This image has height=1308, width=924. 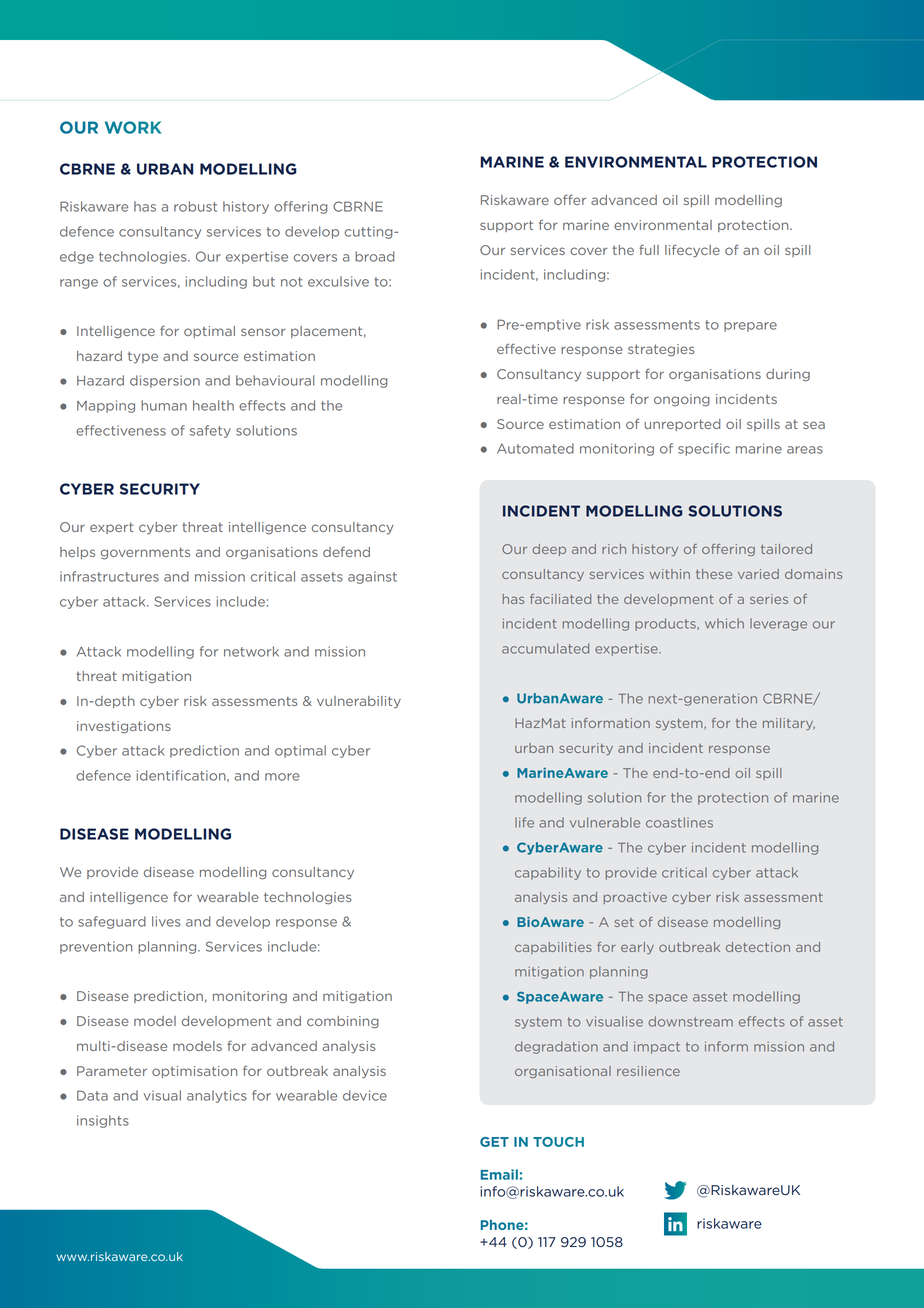 What do you see at coordinates (714, 574) in the image?
I see `these` at bounding box center [714, 574].
